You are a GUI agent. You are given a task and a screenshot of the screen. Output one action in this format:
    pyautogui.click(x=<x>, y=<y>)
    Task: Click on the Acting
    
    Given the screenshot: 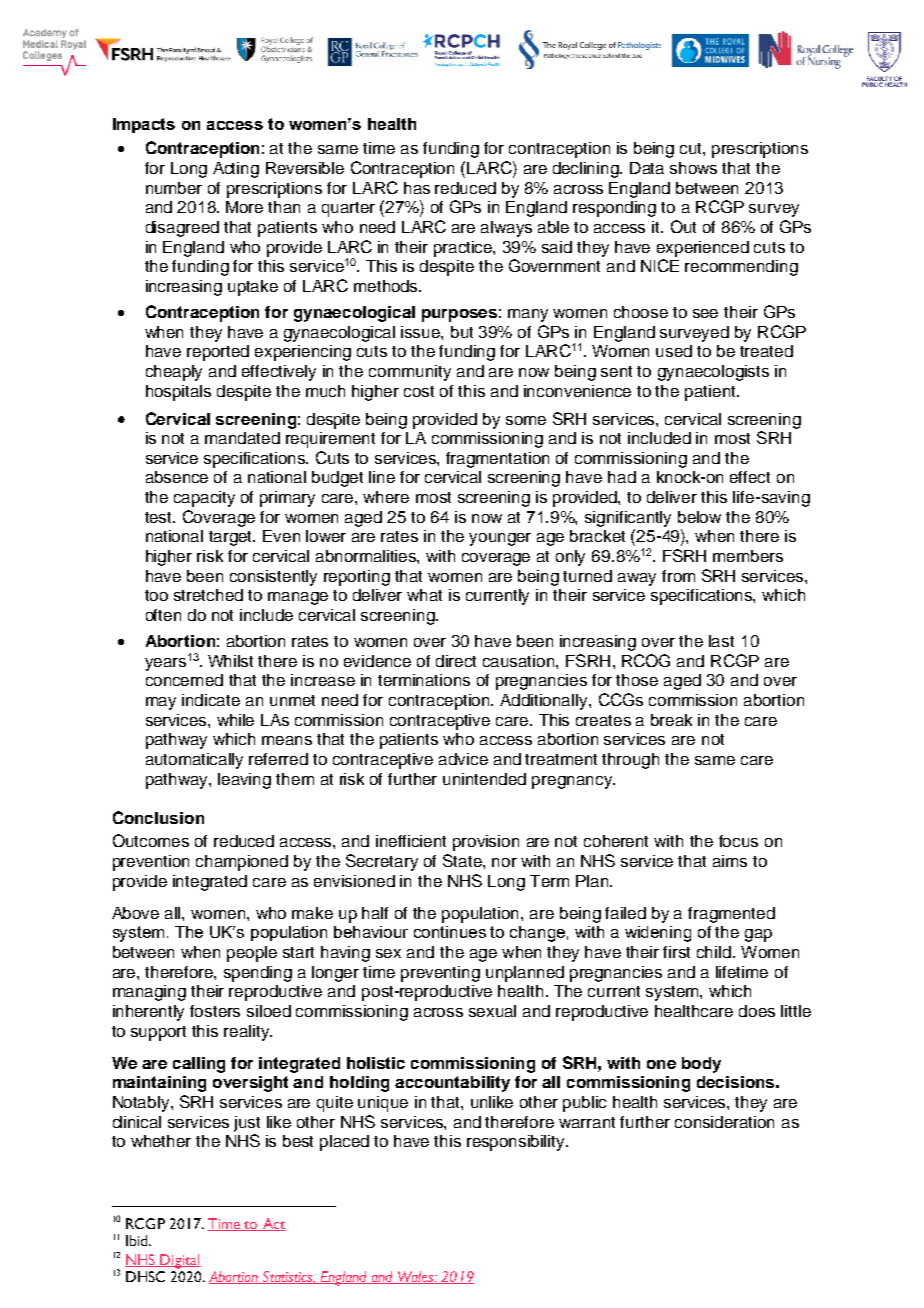 What is the action you would take?
    pyautogui.click(x=236, y=170)
